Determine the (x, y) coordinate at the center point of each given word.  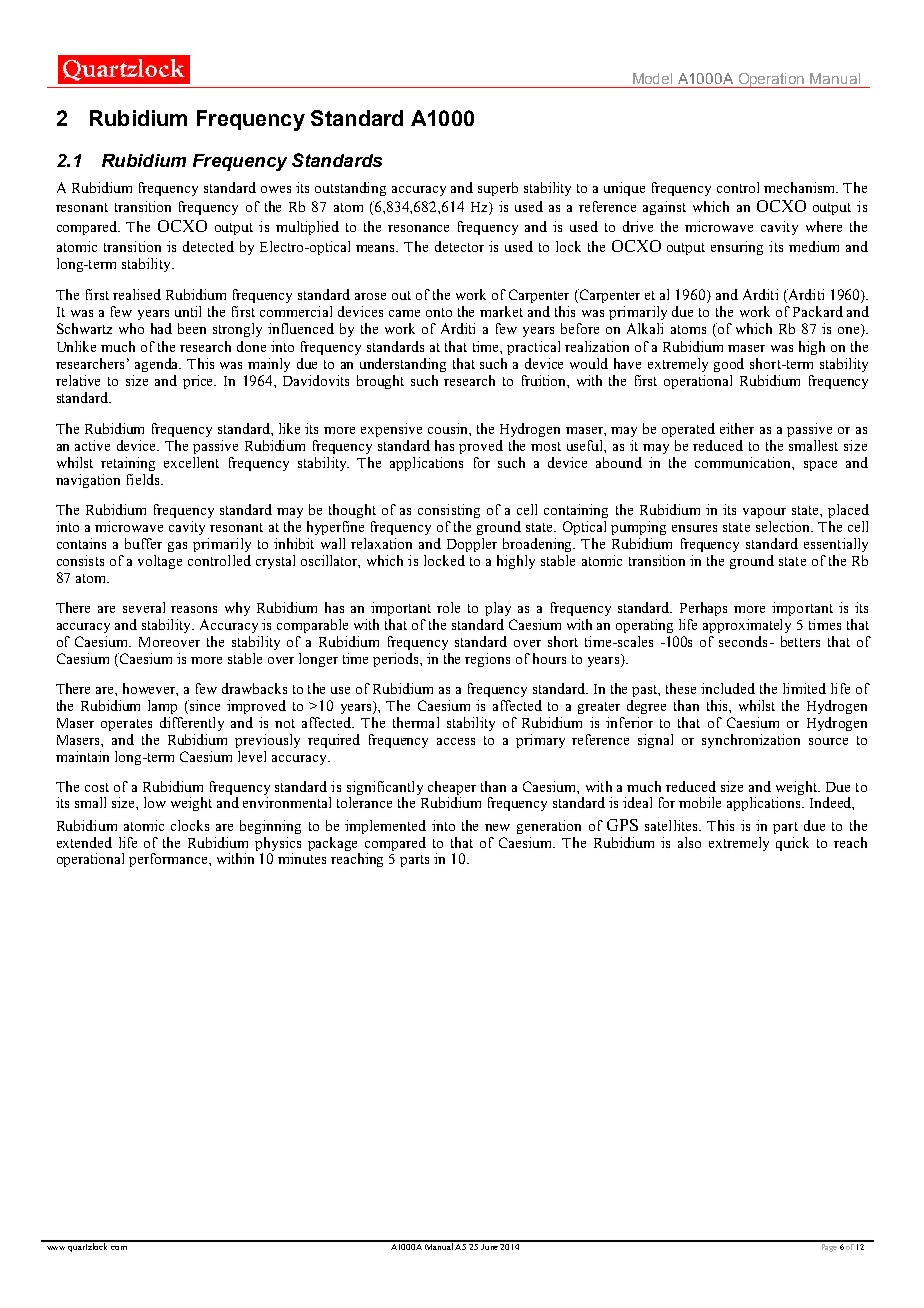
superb (498, 189)
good (729, 365)
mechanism (801, 187)
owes (276, 189)
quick (792, 844)
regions (487, 660)
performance (169, 860)
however (150, 689)
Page (829, 1246)
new (497, 827)
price (199, 382)
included (728, 688)
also (689, 842)
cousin (449, 428)
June (490, 1245)
